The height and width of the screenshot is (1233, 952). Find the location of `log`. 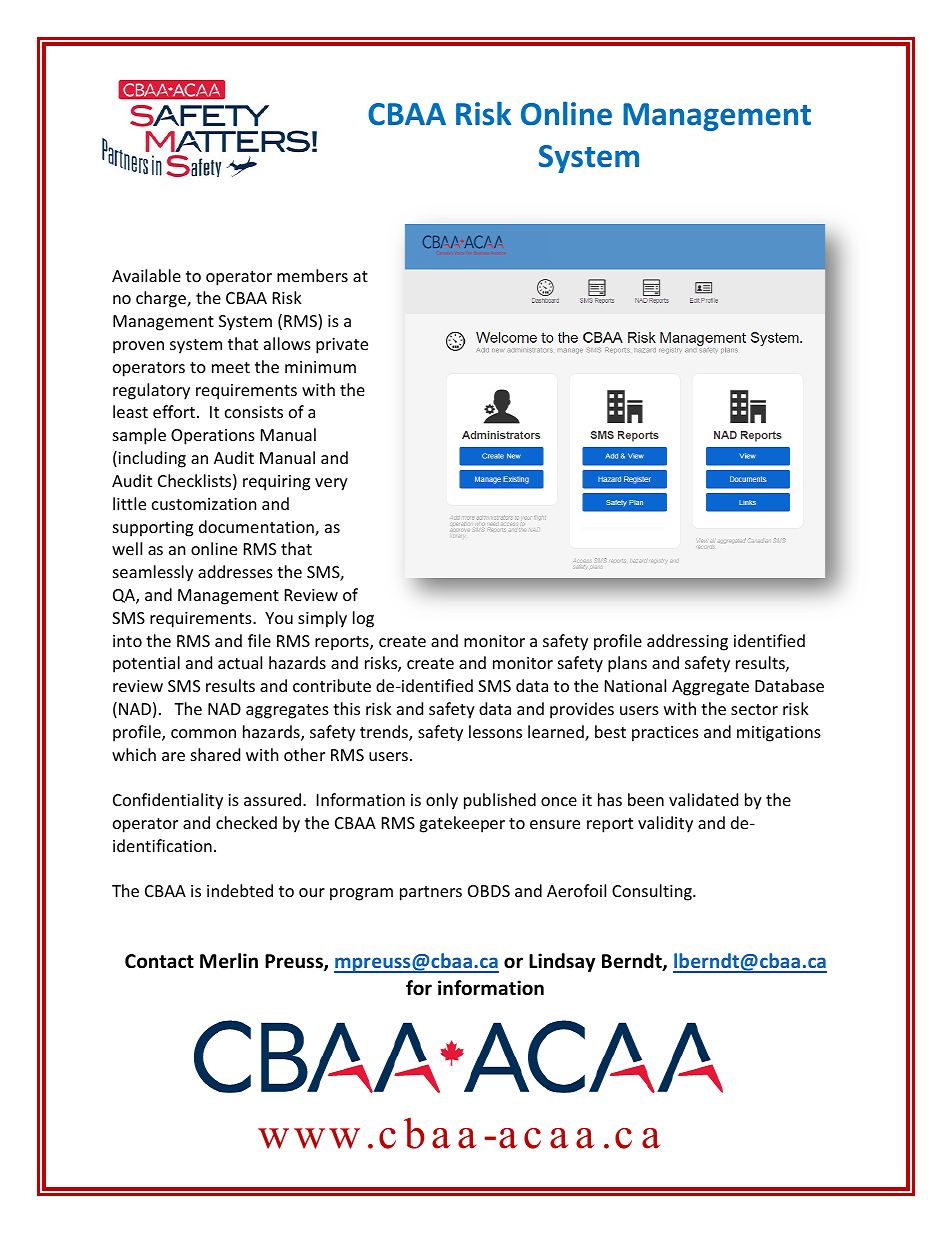

log is located at coordinates (363, 619).
